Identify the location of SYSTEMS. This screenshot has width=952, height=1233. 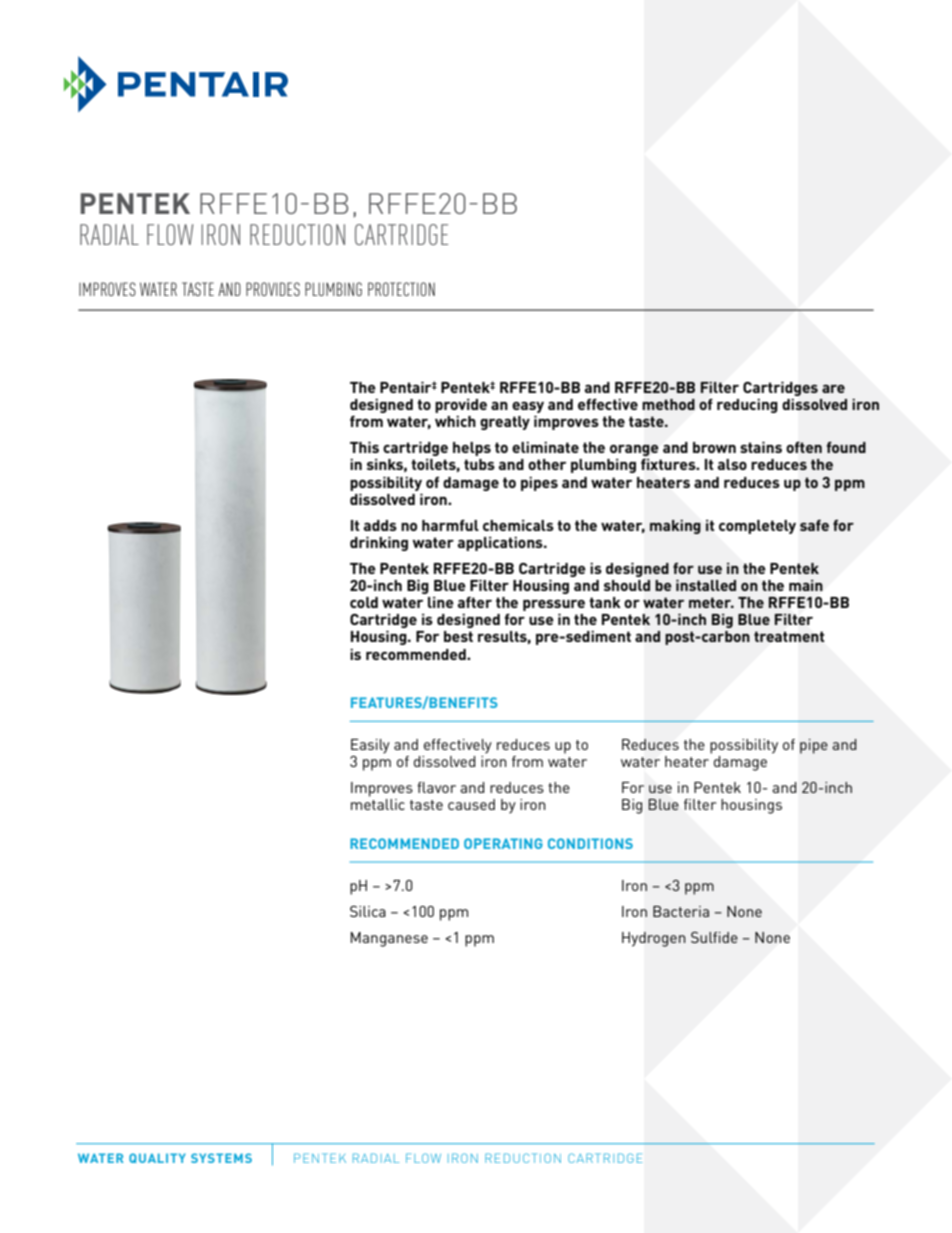
(221, 1158).
